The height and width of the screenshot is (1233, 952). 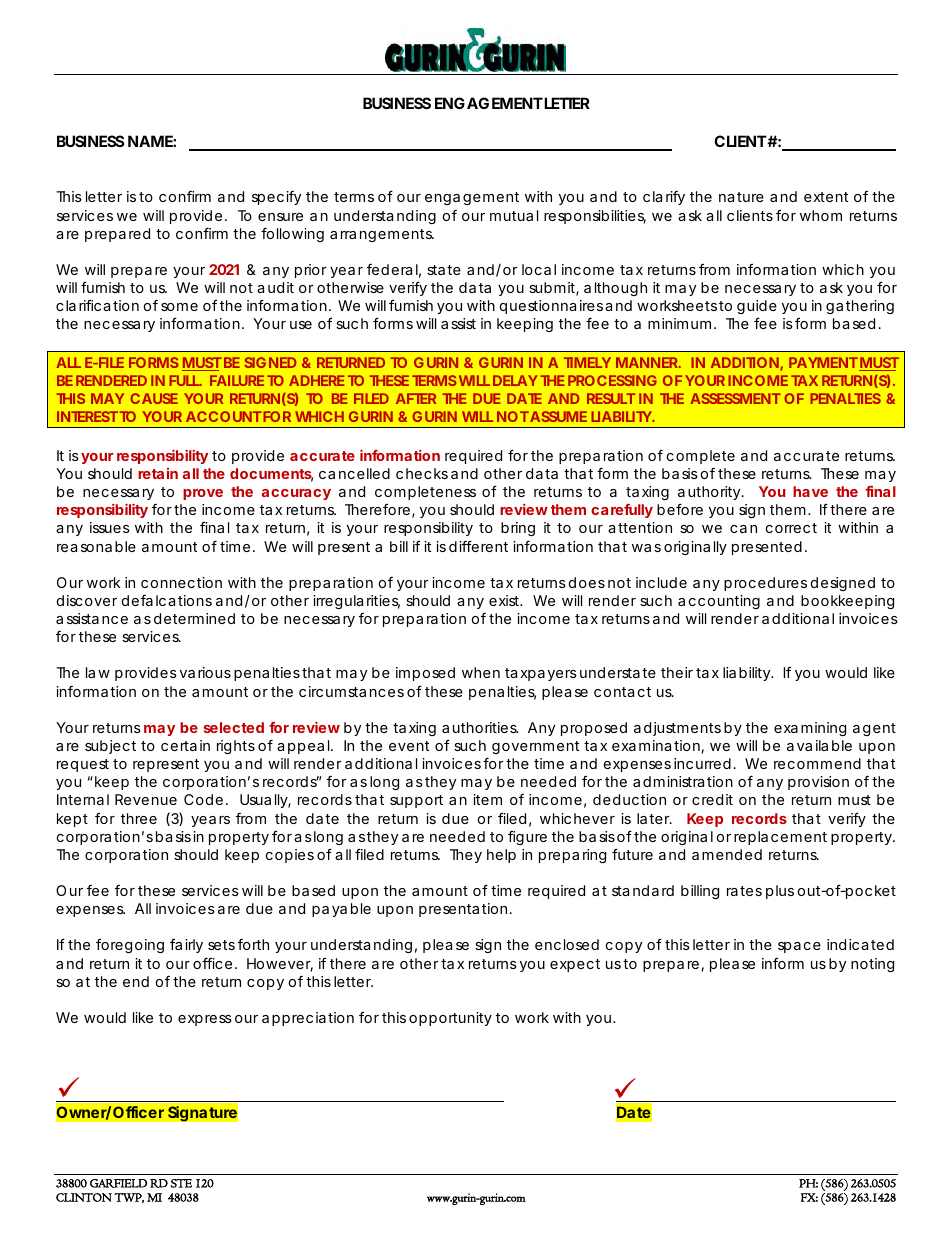 I want to click on STE, so click(x=181, y=1183).
